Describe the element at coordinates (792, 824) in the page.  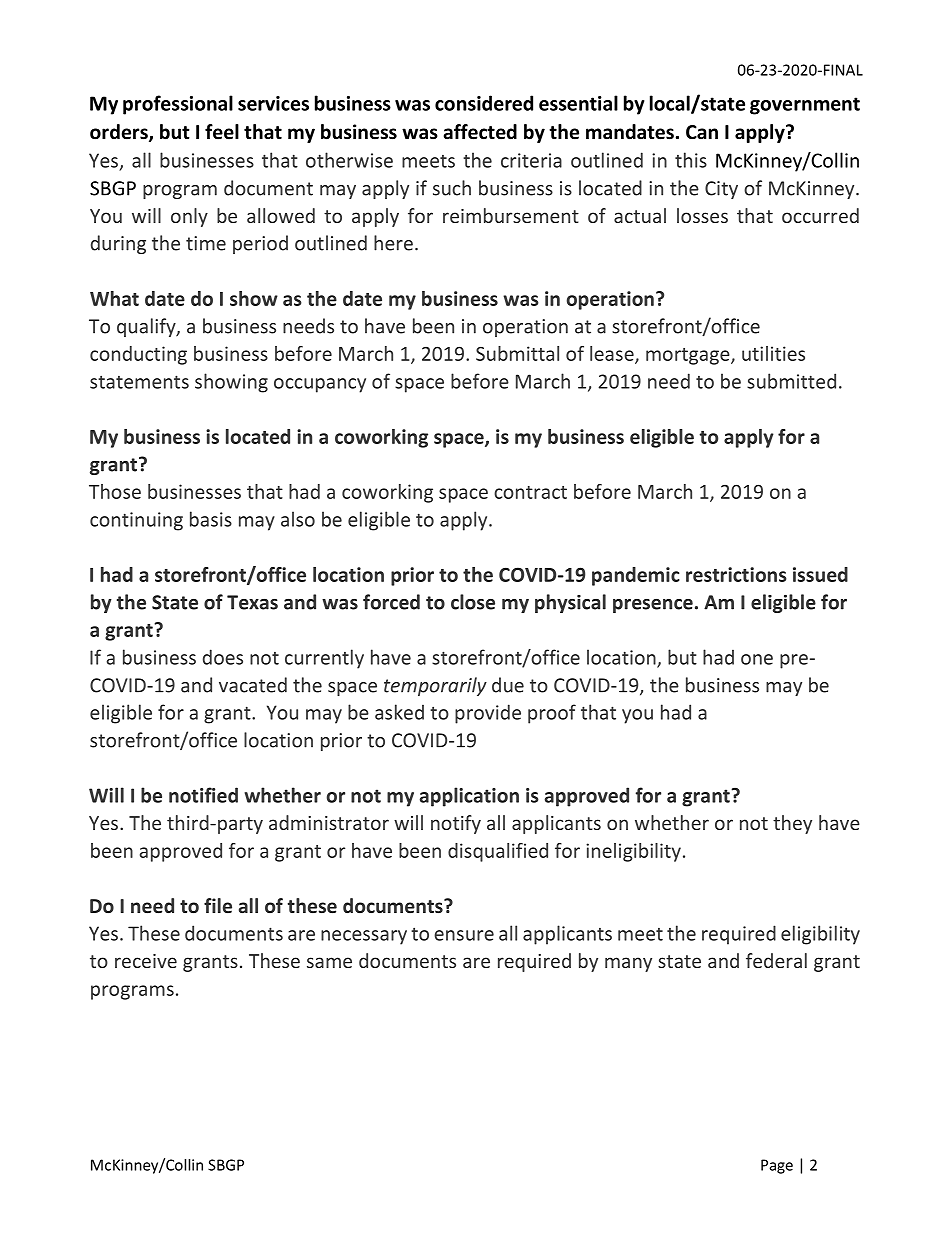
I see `they` at that location.
